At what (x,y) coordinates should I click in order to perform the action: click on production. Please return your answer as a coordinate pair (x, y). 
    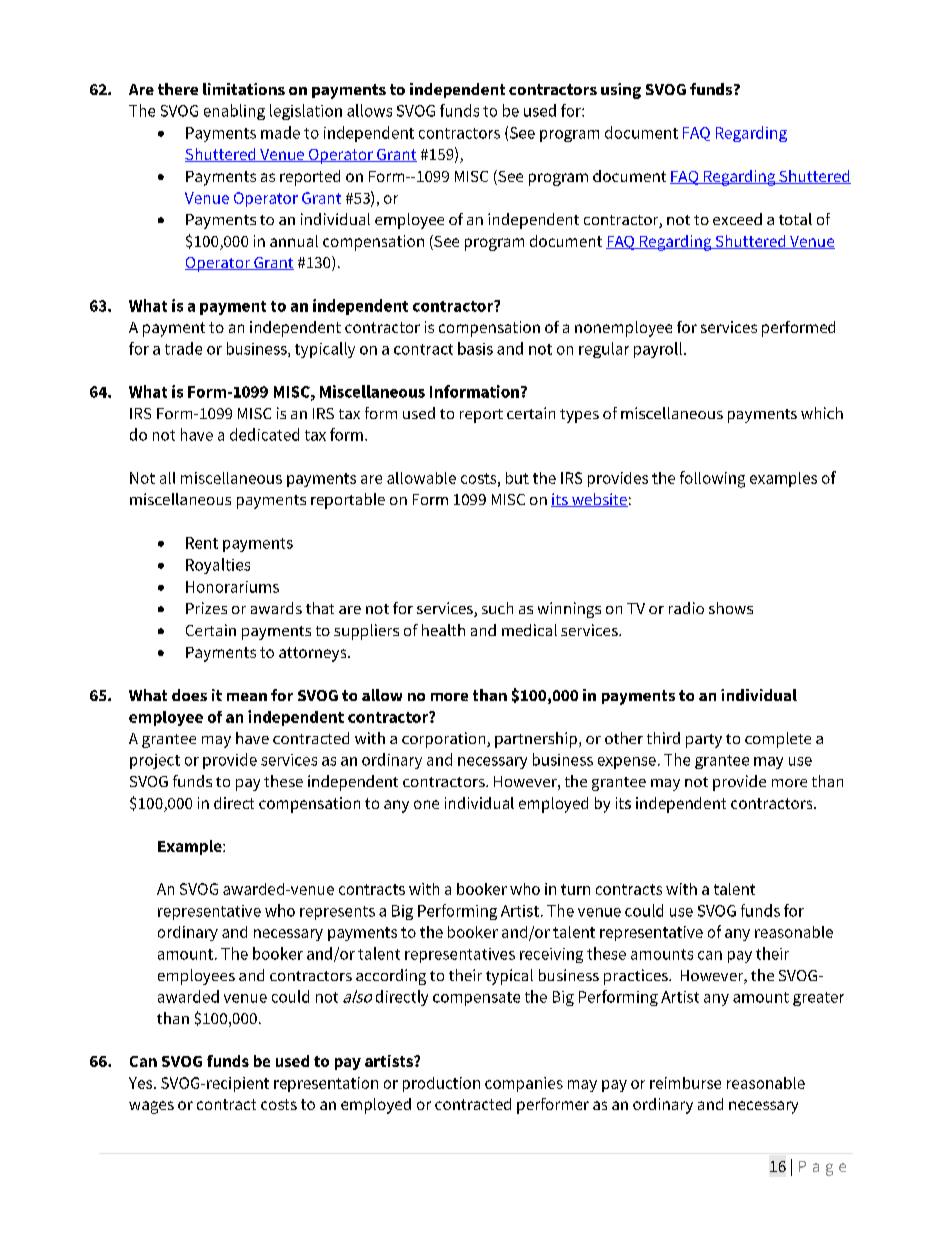
    Looking at the image, I should click on (441, 1084).
